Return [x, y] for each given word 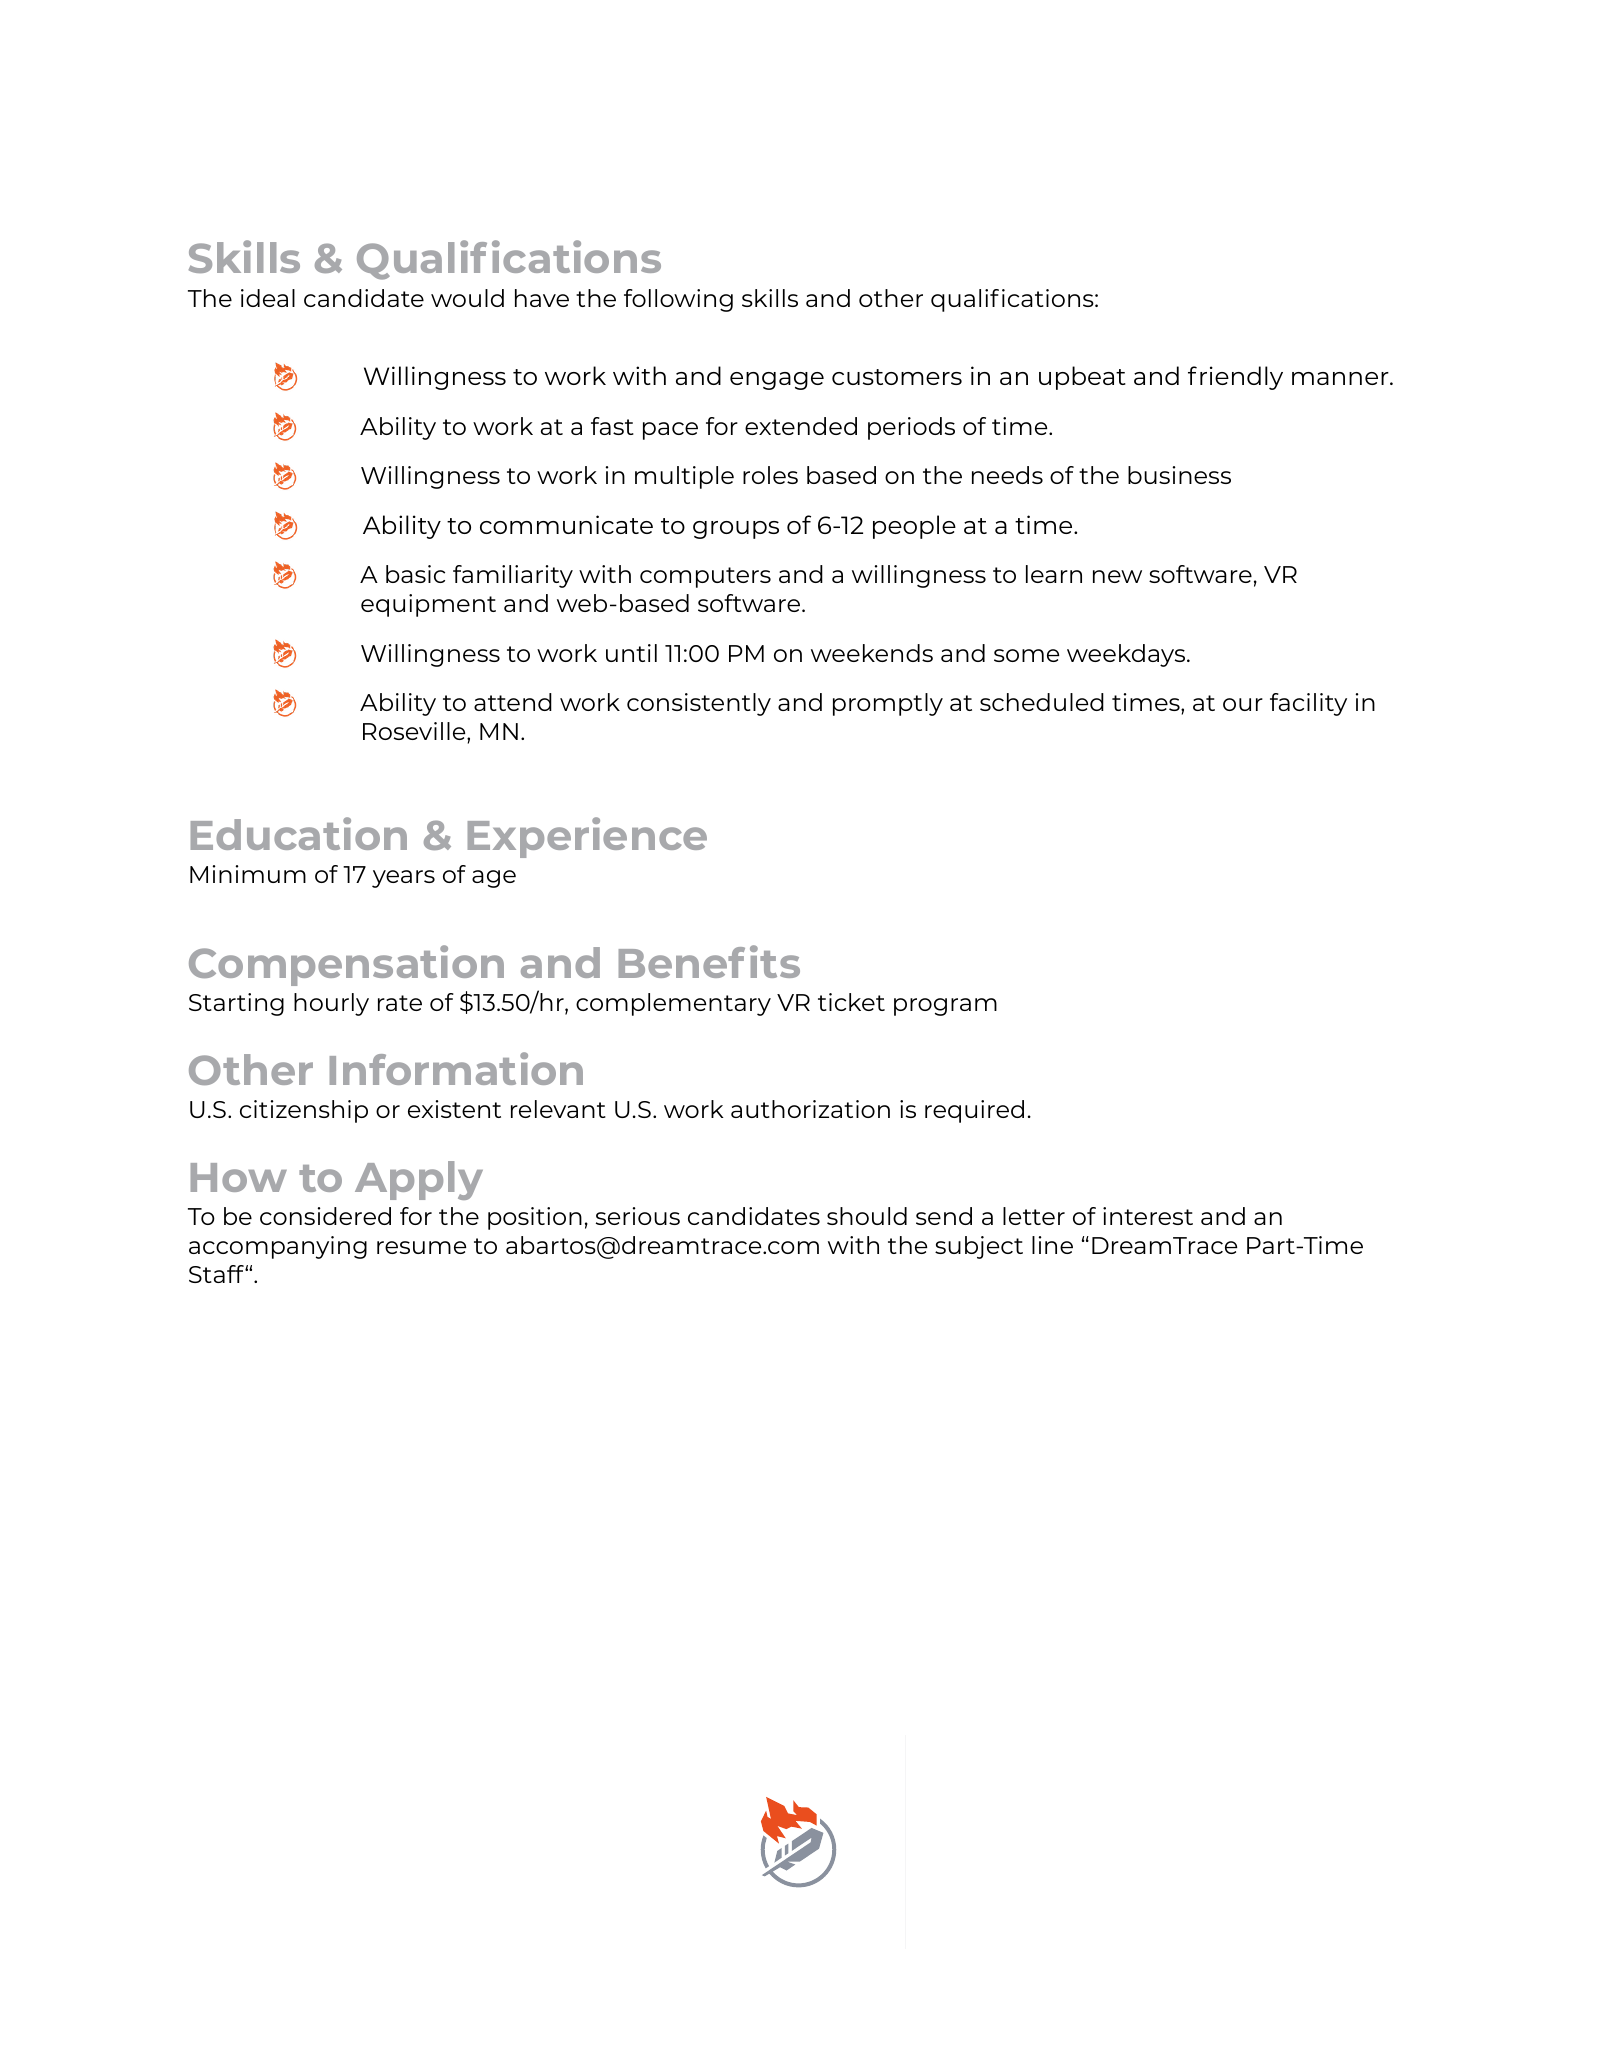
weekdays [1127, 655]
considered [325, 1216]
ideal [268, 298]
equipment [428, 605]
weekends [872, 653]
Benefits [709, 961]
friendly [1235, 378]
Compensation [346, 965]
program [945, 1007]
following [678, 300]
